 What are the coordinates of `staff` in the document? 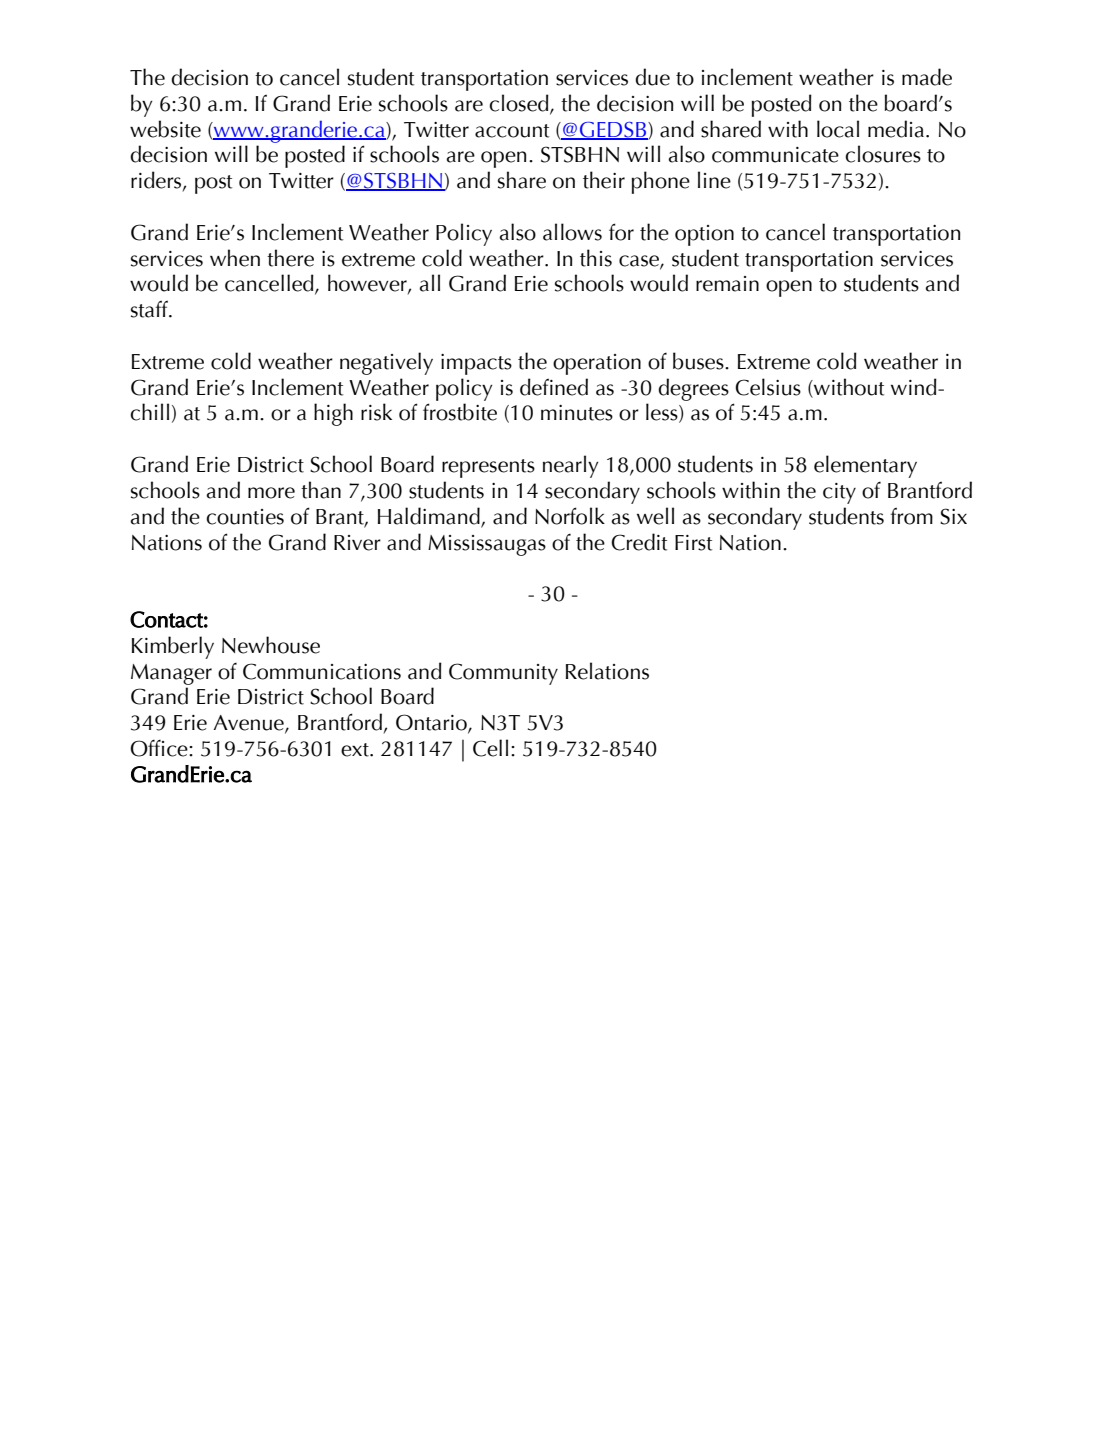 It's located at (151, 309).
